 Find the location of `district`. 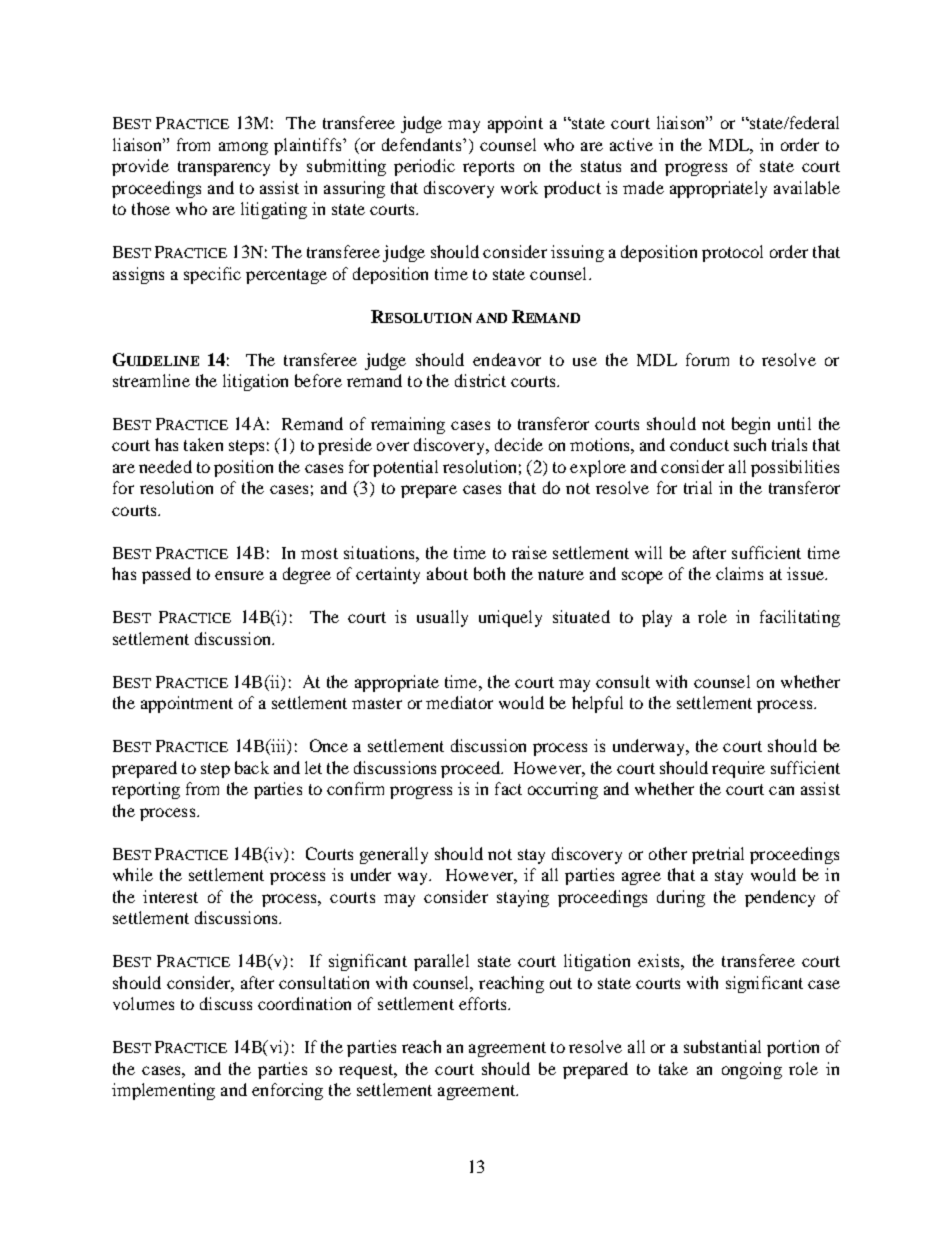

district is located at coordinates (480, 380).
